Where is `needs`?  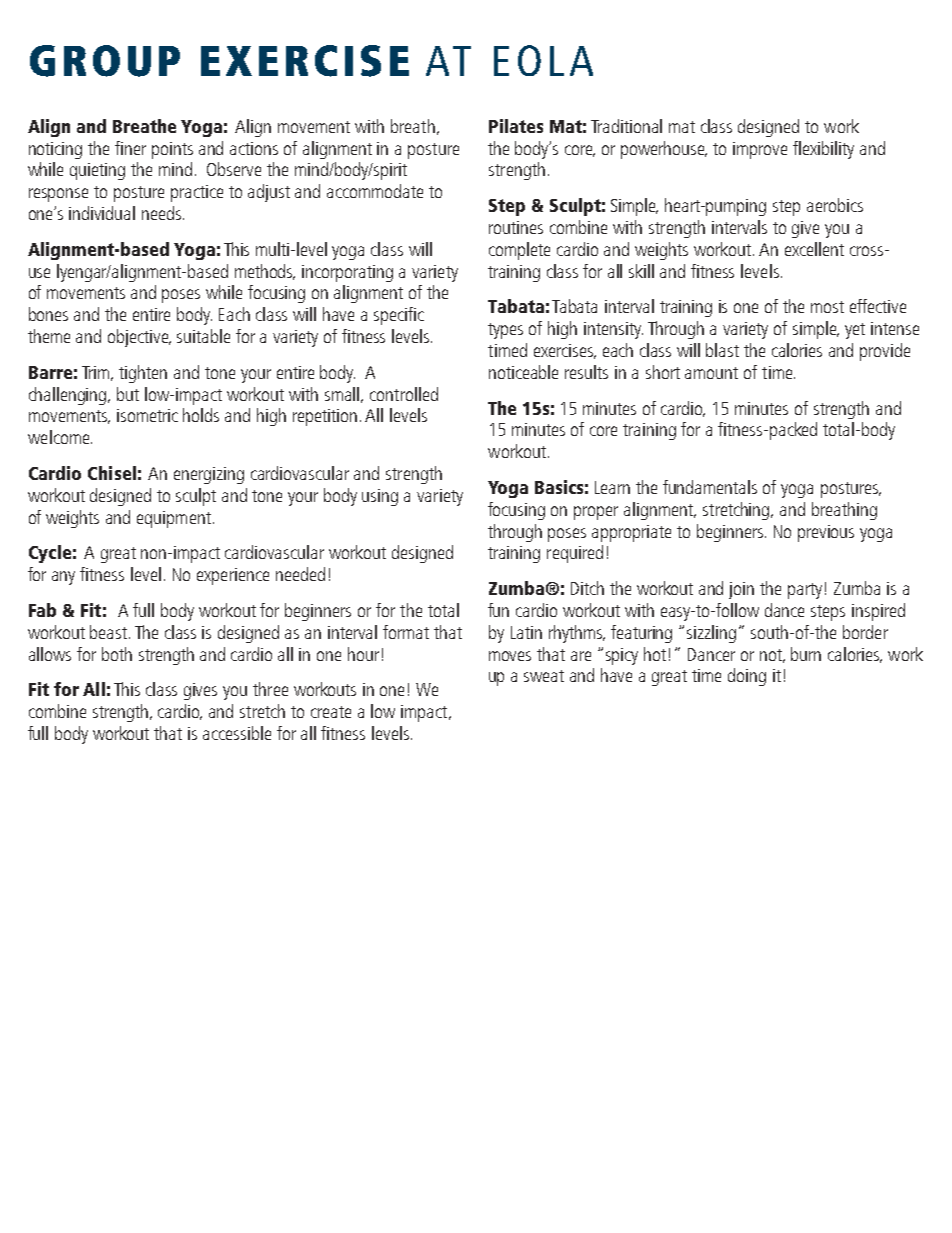 needs is located at coordinates (163, 213).
